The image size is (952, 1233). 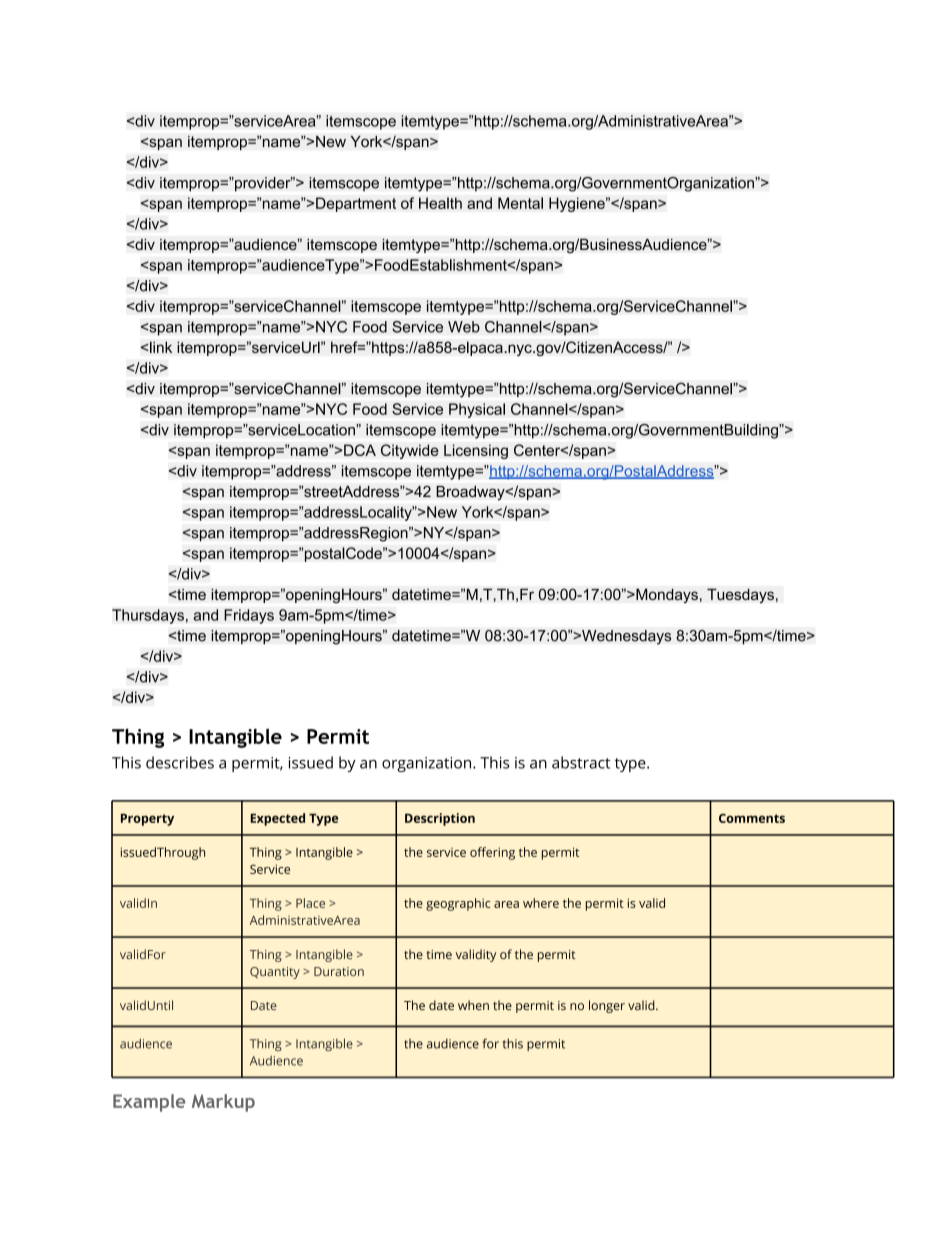 What do you see at coordinates (473, 1005) in the image?
I see `when` at bounding box center [473, 1005].
